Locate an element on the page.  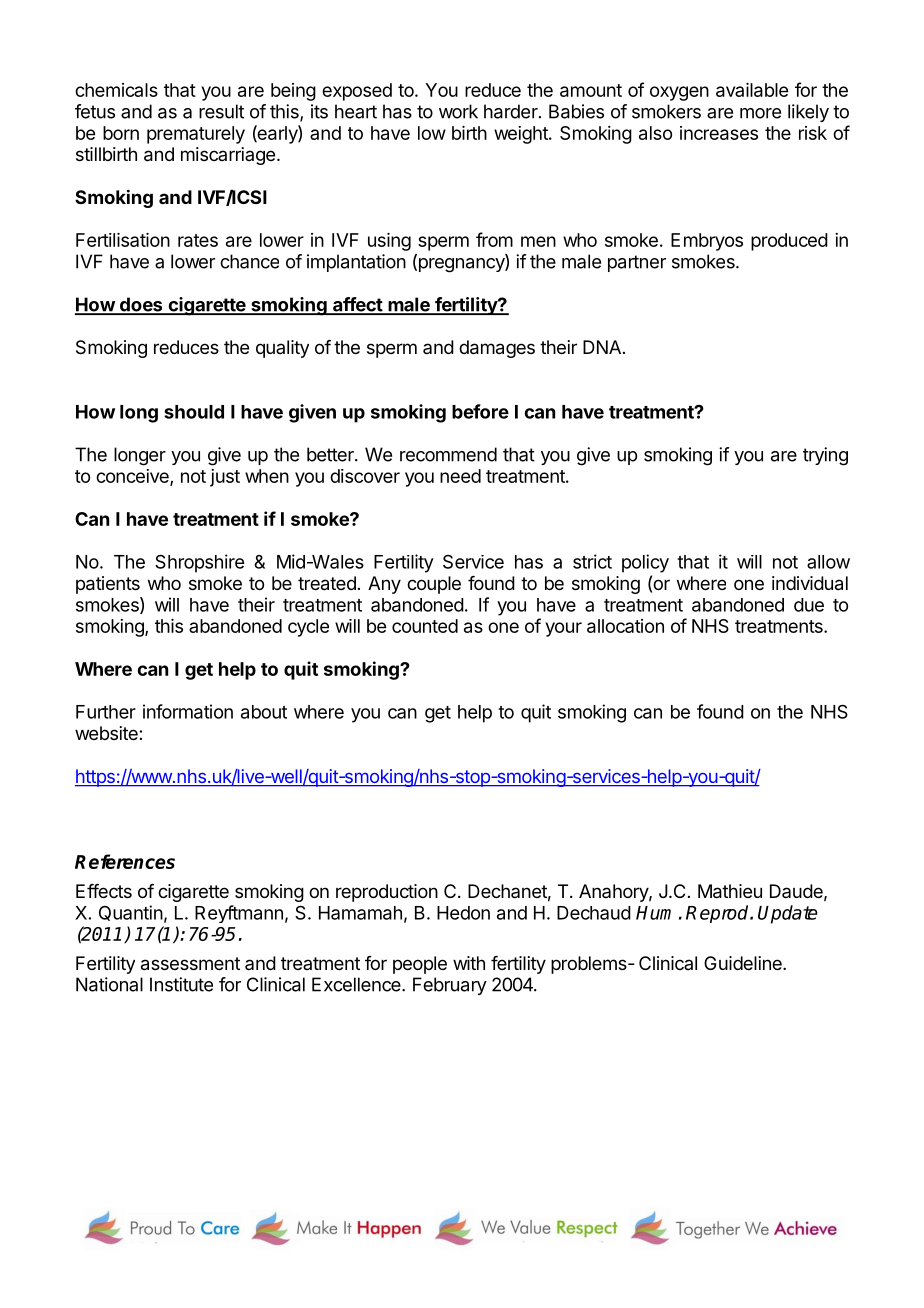
with is located at coordinates (469, 963).
